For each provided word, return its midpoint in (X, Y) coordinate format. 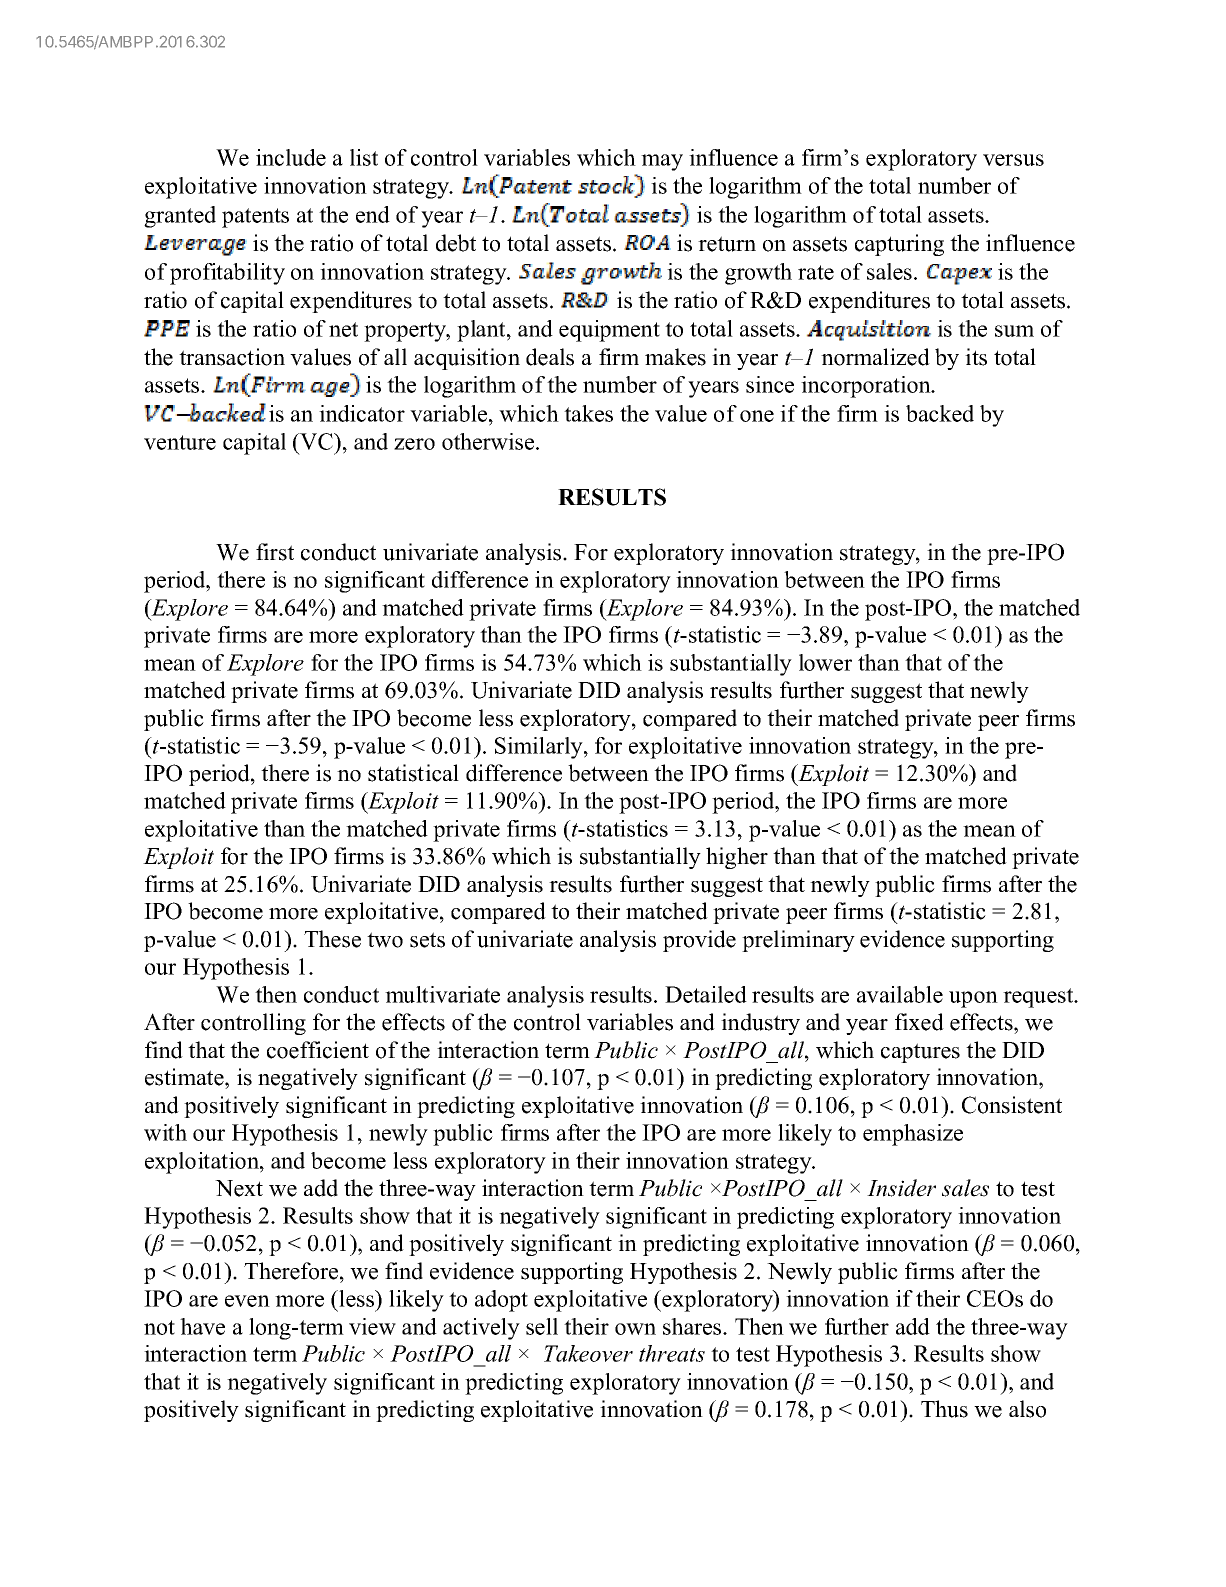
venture (180, 442)
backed (940, 413)
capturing (899, 245)
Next (239, 1188)
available (900, 994)
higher (737, 858)
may (662, 162)
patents (255, 218)
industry (760, 1024)
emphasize (913, 1135)
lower (825, 662)
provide (699, 941)
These (332, 939)
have (202, 1326)
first (275, 552)
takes (588, 413)
